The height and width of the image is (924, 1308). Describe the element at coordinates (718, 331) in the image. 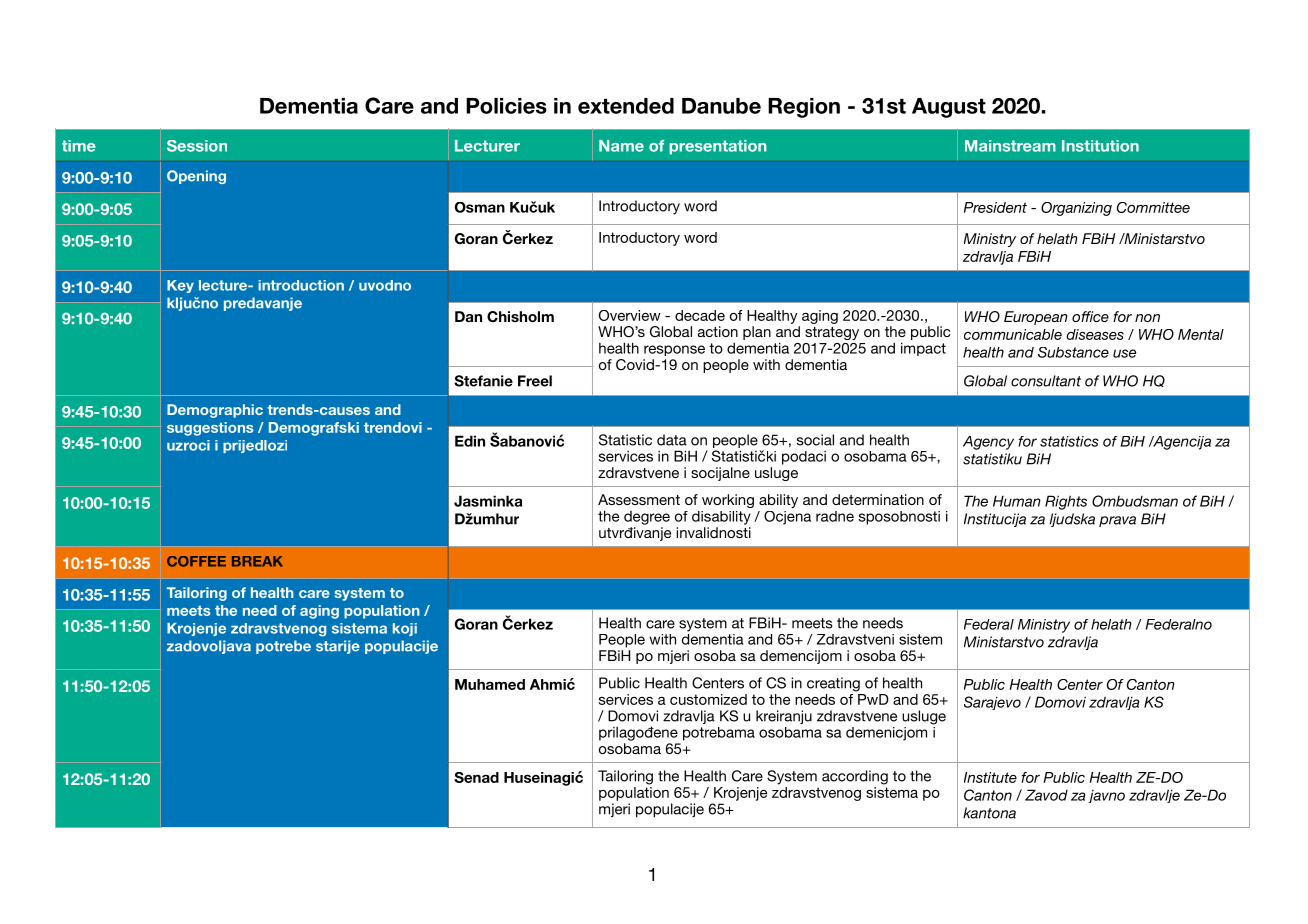

I see `action` at that location.
